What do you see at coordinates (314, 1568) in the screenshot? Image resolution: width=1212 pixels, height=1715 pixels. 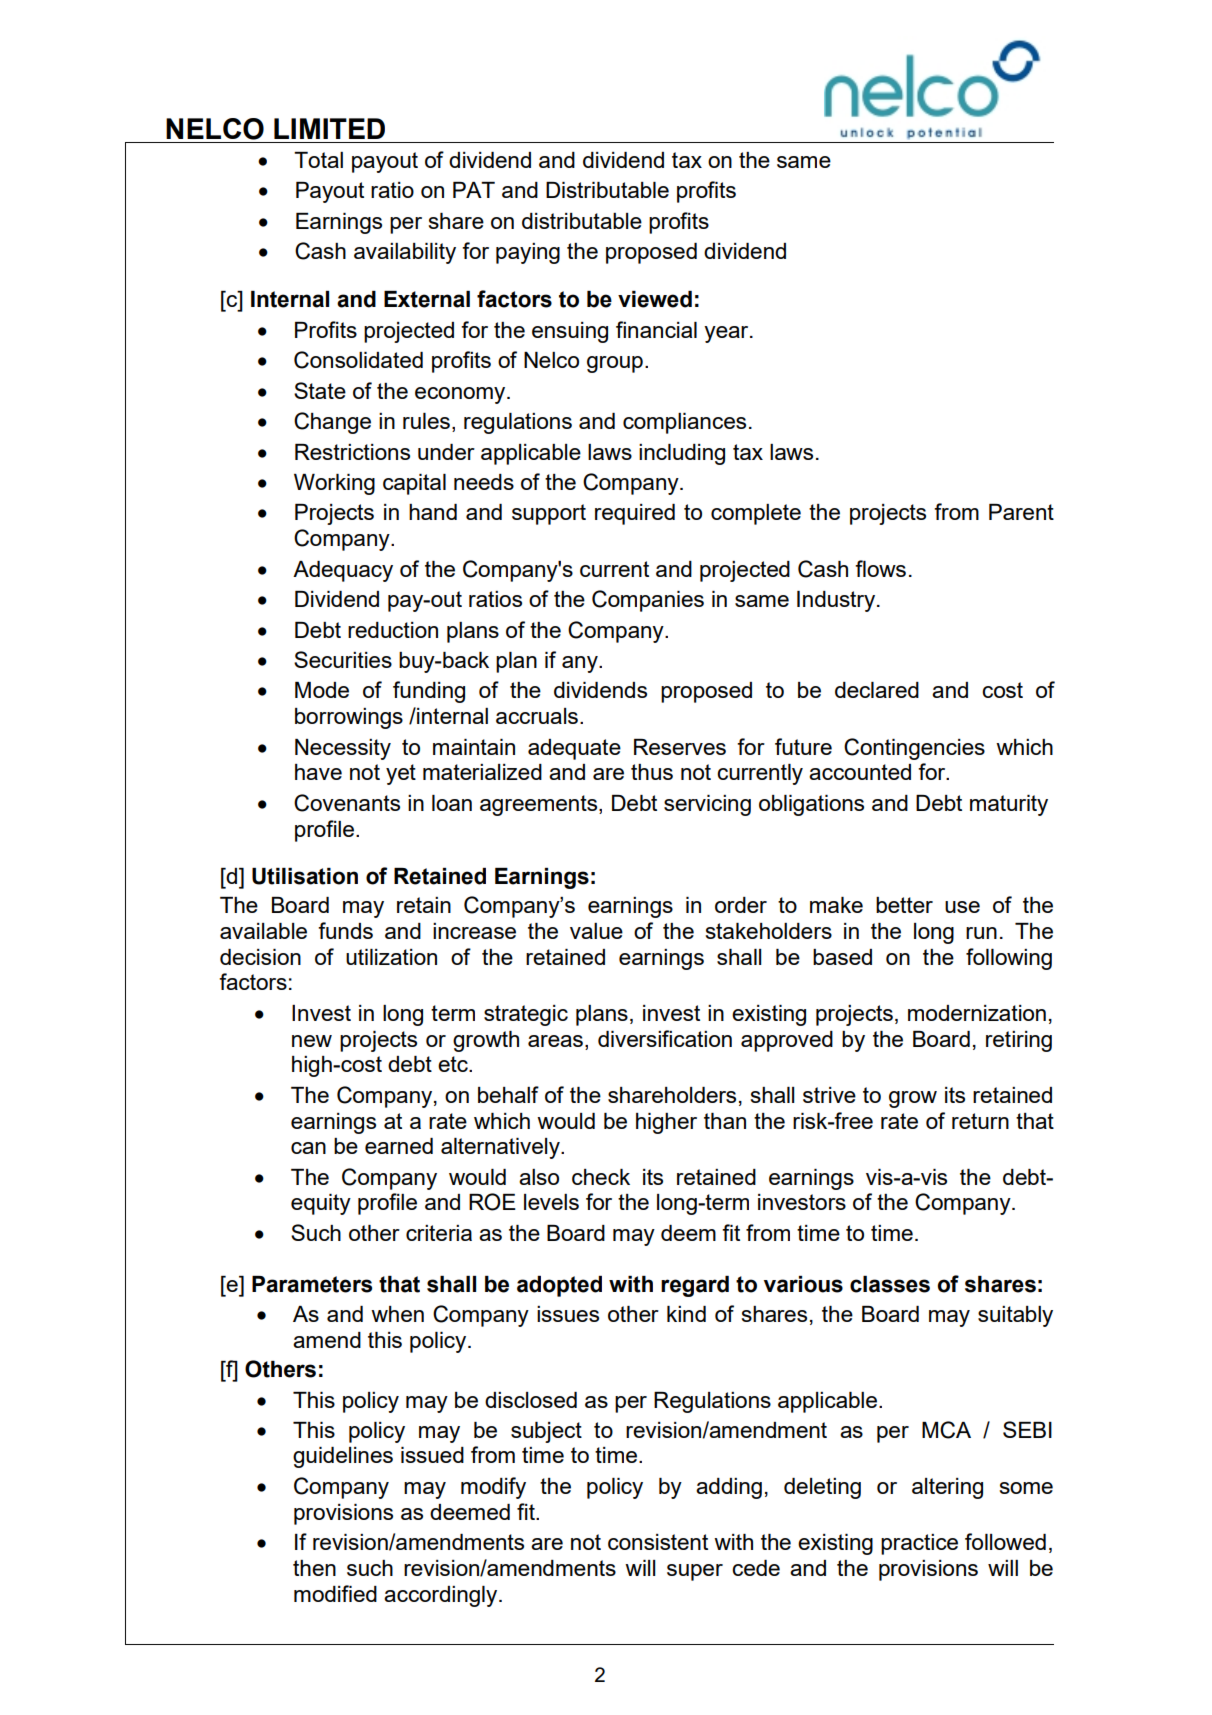 I see `then` at bounding box center [314, 1568].
